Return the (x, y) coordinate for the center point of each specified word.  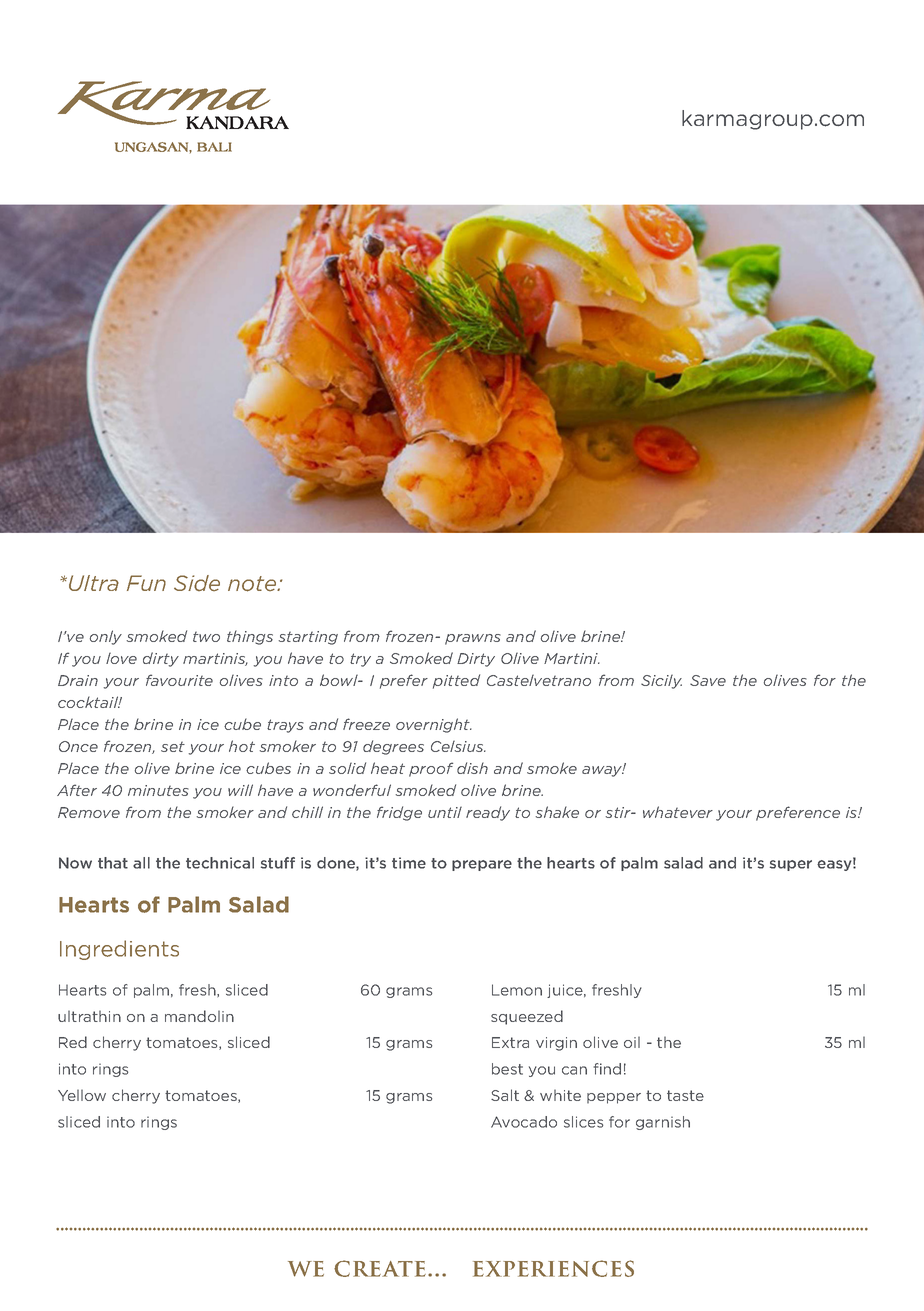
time (409, 863)
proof (431, 769)
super (791, 865)
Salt (505, 1095)
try (360, 660)
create (380, 1268)
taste (685, 1095)
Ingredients (119, 950)
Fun (146, 583)
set (173, 746)
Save (708, 680)
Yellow (82, 1095)
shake (557, 812)
